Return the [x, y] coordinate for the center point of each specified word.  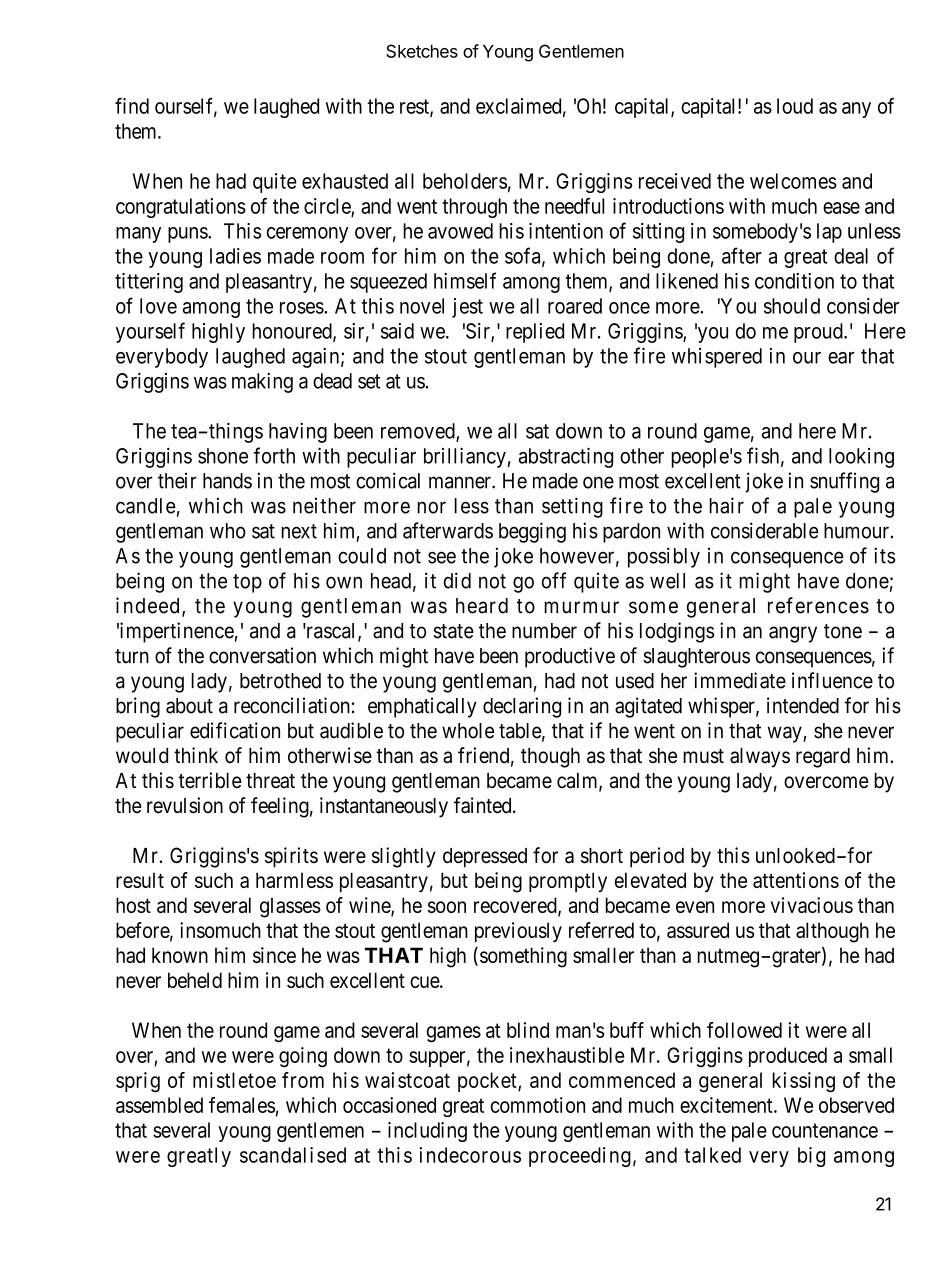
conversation [262, 655]
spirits [291, 857]
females [242, 1105]
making [262, 383]
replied [535, 333]
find [132, 106]
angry [793, 634]
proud [819, 333]
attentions [796, 880]
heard [482, 606]
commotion [538, 1105]
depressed [485, 858]
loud [795, 106]
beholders [465, 181]
